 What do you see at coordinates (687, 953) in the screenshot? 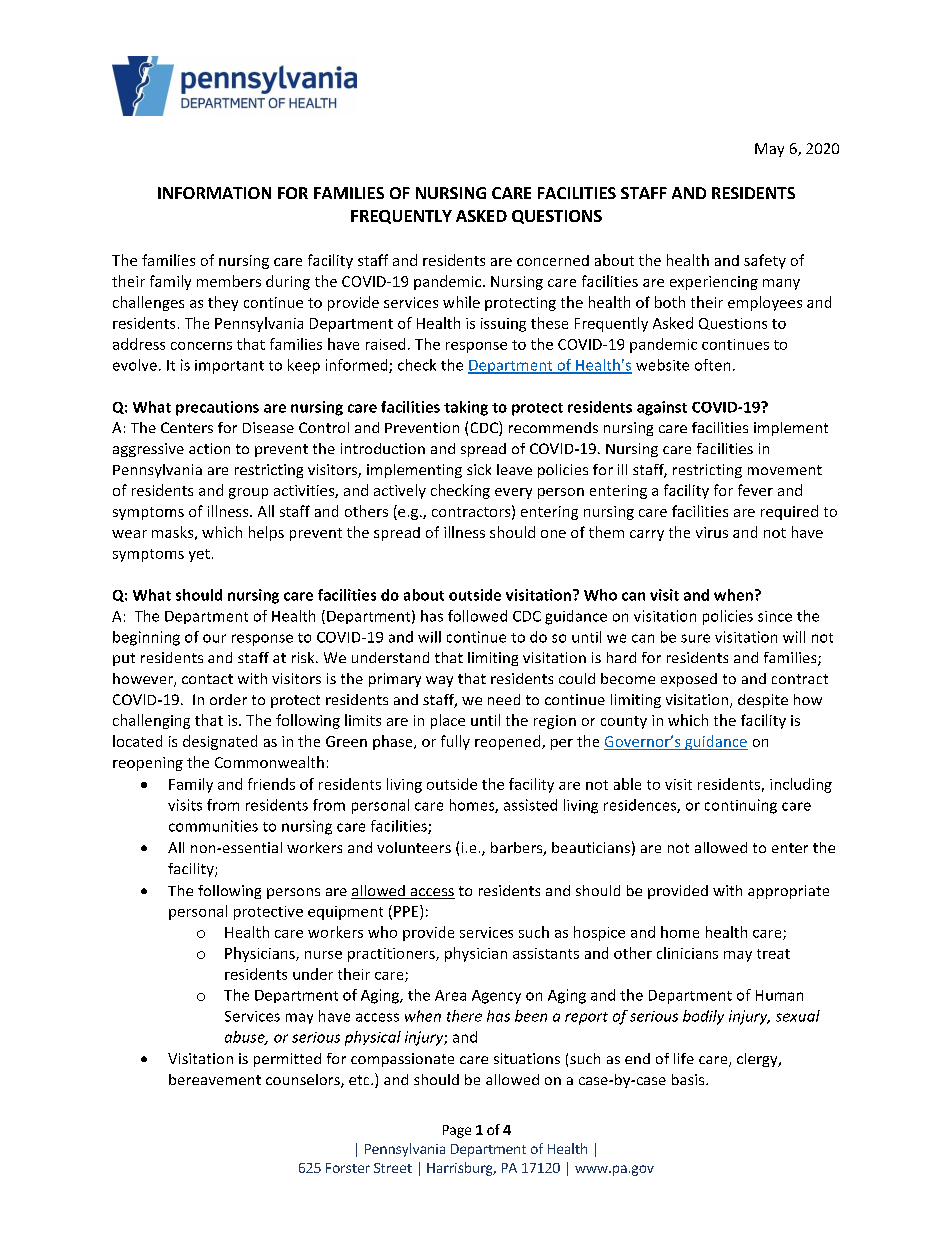
I see `clinicians` at bounding box center [687, 953].
